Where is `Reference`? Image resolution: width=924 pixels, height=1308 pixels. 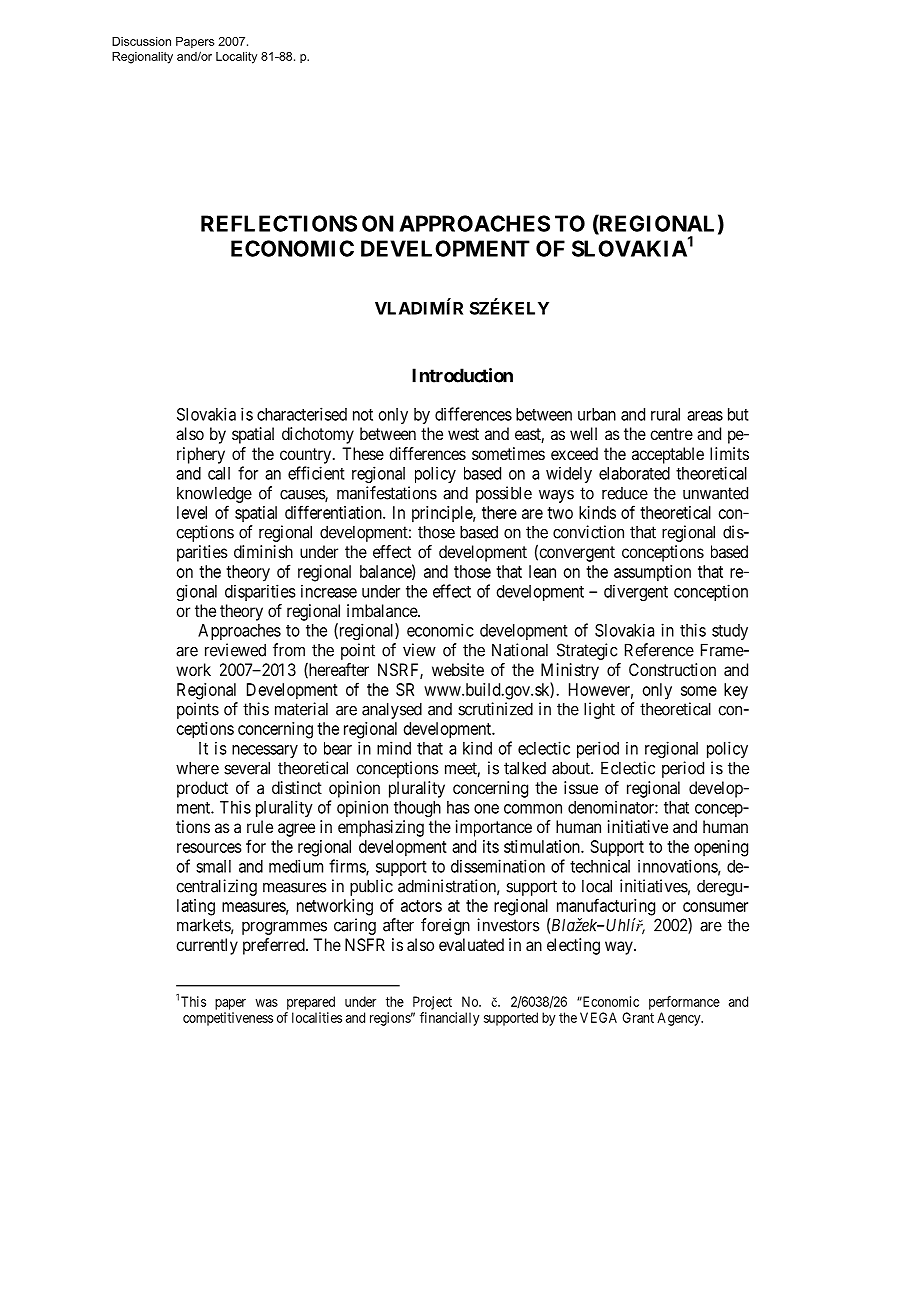 Reference is located at coordinates (659, 650).
